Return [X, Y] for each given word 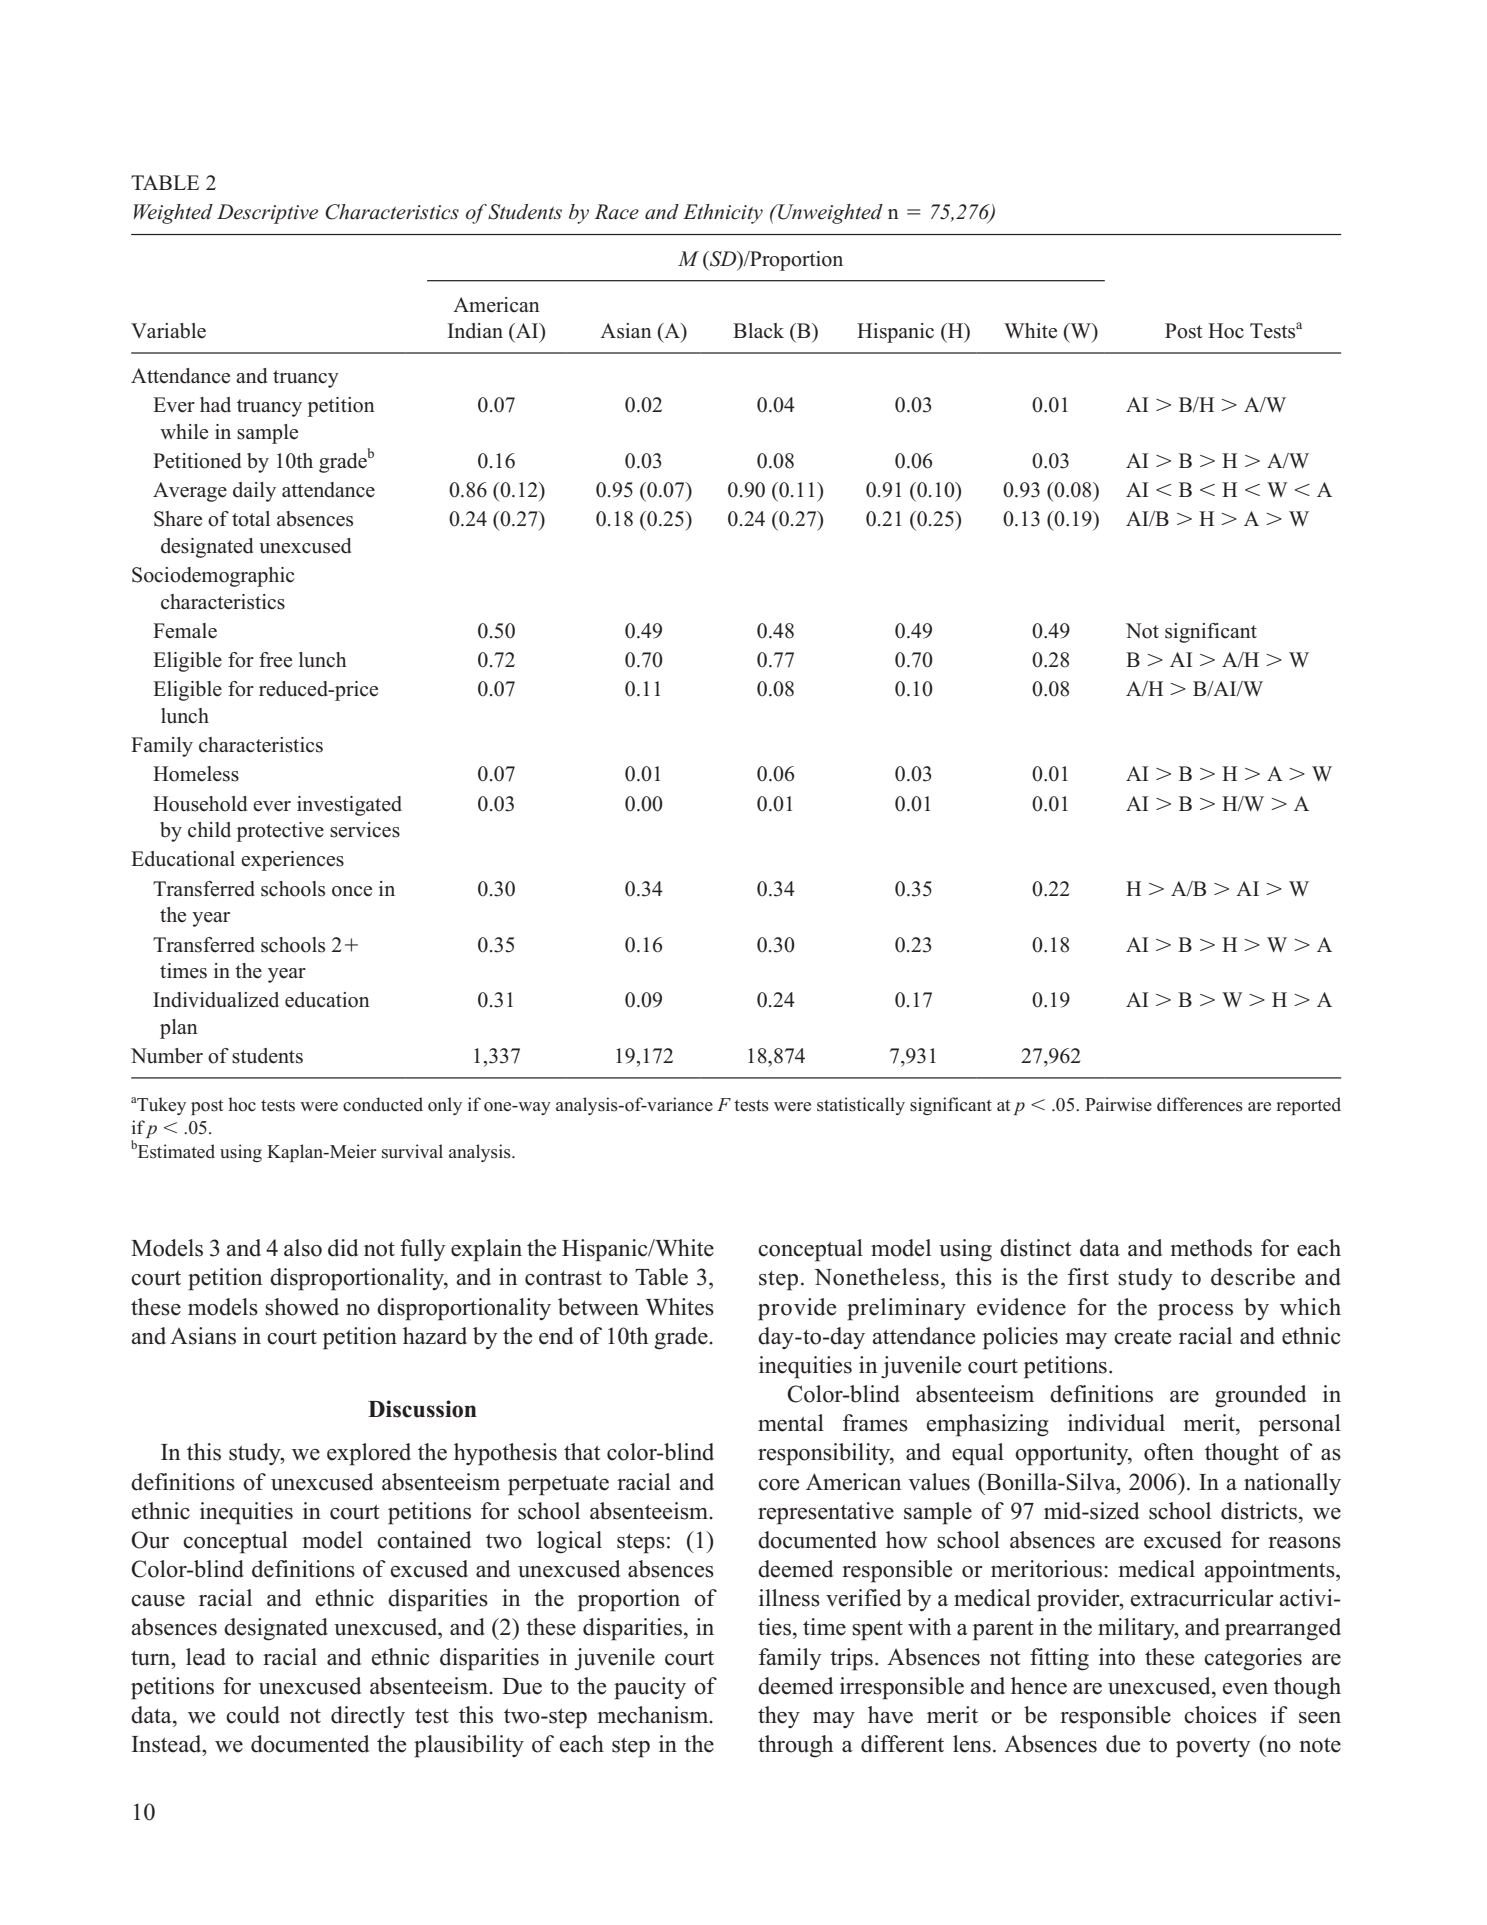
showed [302, 1307]
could [253, 1715]
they [779, 1717]
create [1142, 1337]
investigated [349, 806]
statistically [861, 1106]
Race [617, 212]
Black [758, 331]
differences [1200, 1104]
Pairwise [1118, 1104]
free [275, 660]
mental [791, 1423]
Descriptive [267, 214]
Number [167, 1056]
